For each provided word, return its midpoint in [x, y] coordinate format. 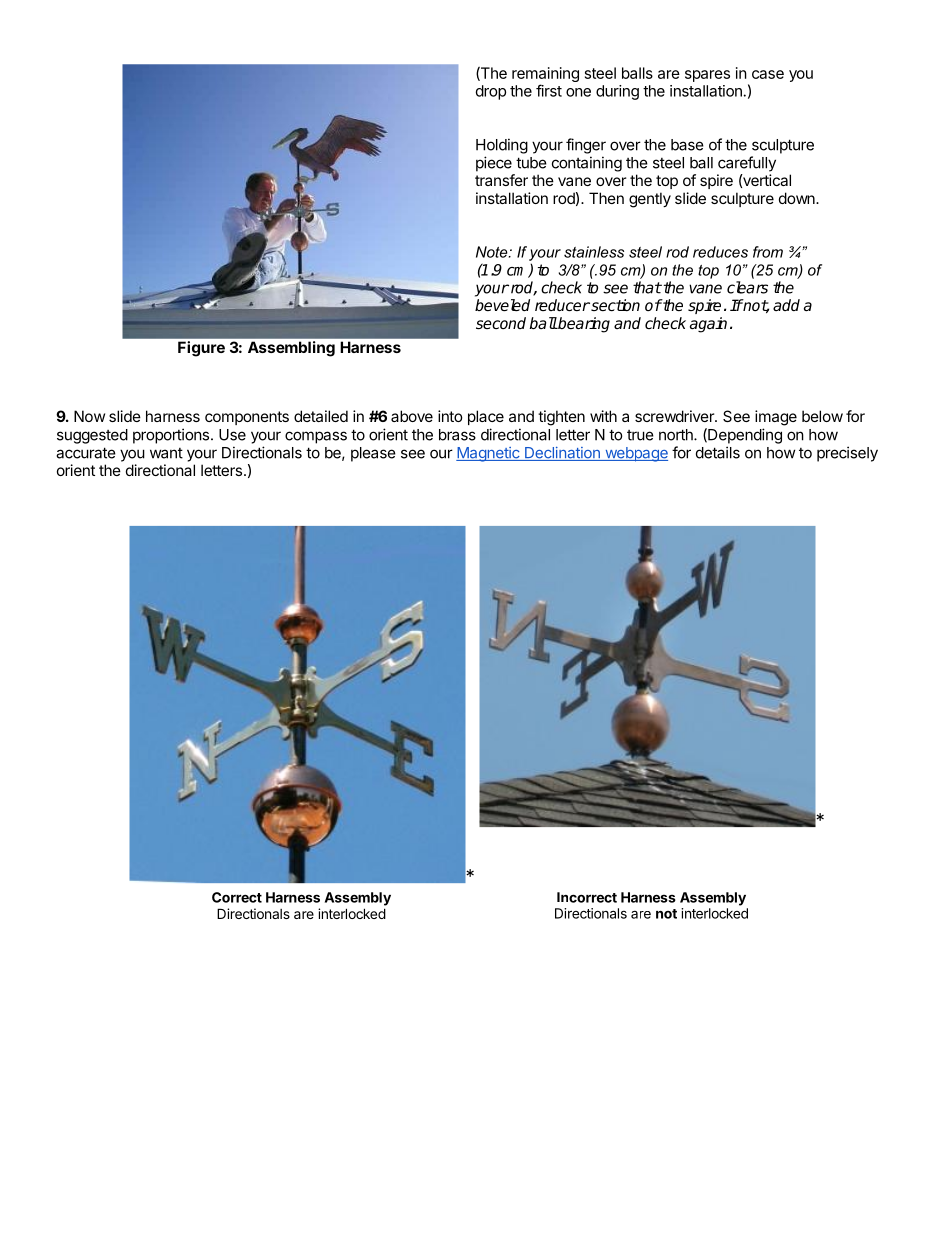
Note [493, 252]
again [708, 325]
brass [457, 435]
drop [491, 92]
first [549, 90]
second [501, 323]
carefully [747, 164]
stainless [594, 252]
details [718, 452]
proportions [171, 436]
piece [494, 164]
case [768, 74]
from [768, 252]
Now [89, 416]
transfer [501, 180]
